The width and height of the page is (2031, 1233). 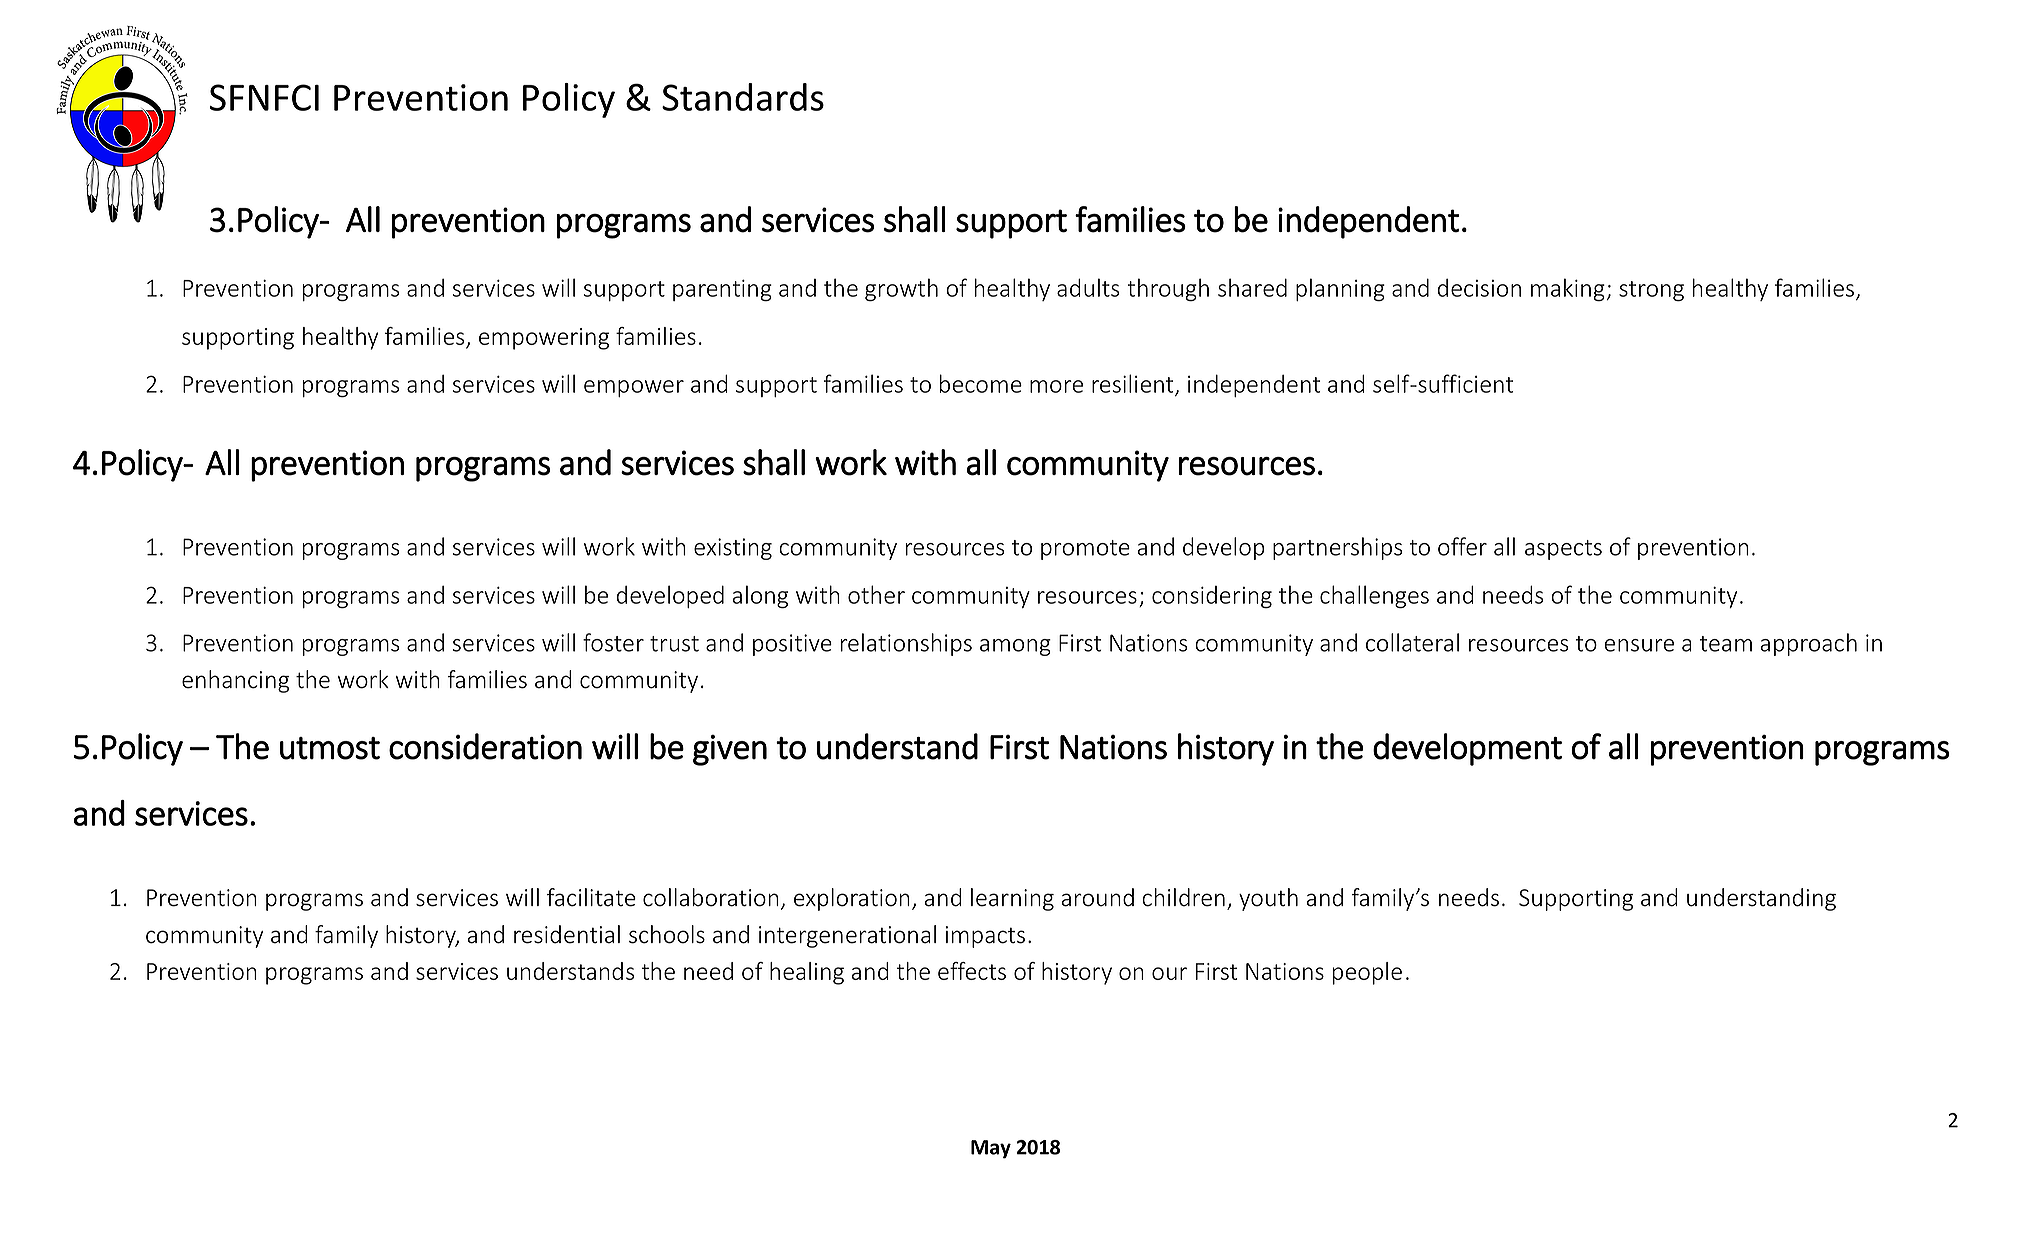 I want to click on Standards, so click(x=743, y=97).
